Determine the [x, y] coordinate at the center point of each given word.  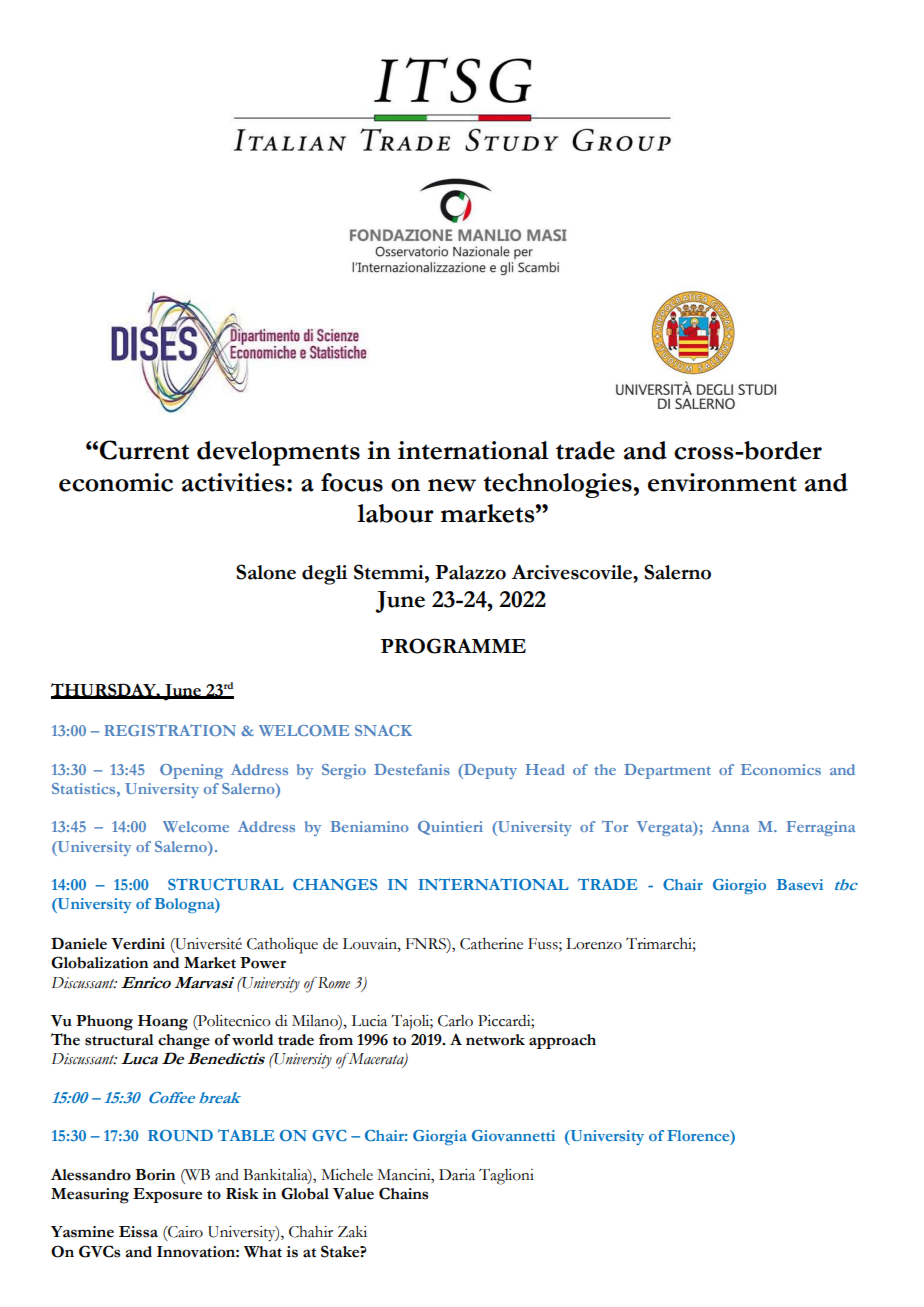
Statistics [85, 788]
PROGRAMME [453, 646]
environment [722, 482]
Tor [615, 826]
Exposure [167, 1195]
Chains [403, 1193]
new [452, 485]
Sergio [344, 771]
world [252, 1040]
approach [562, 1041]
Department [667, 771]
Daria [457, 1175]
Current [144, 450]
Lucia [369, 1021]
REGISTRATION [170, 730]
